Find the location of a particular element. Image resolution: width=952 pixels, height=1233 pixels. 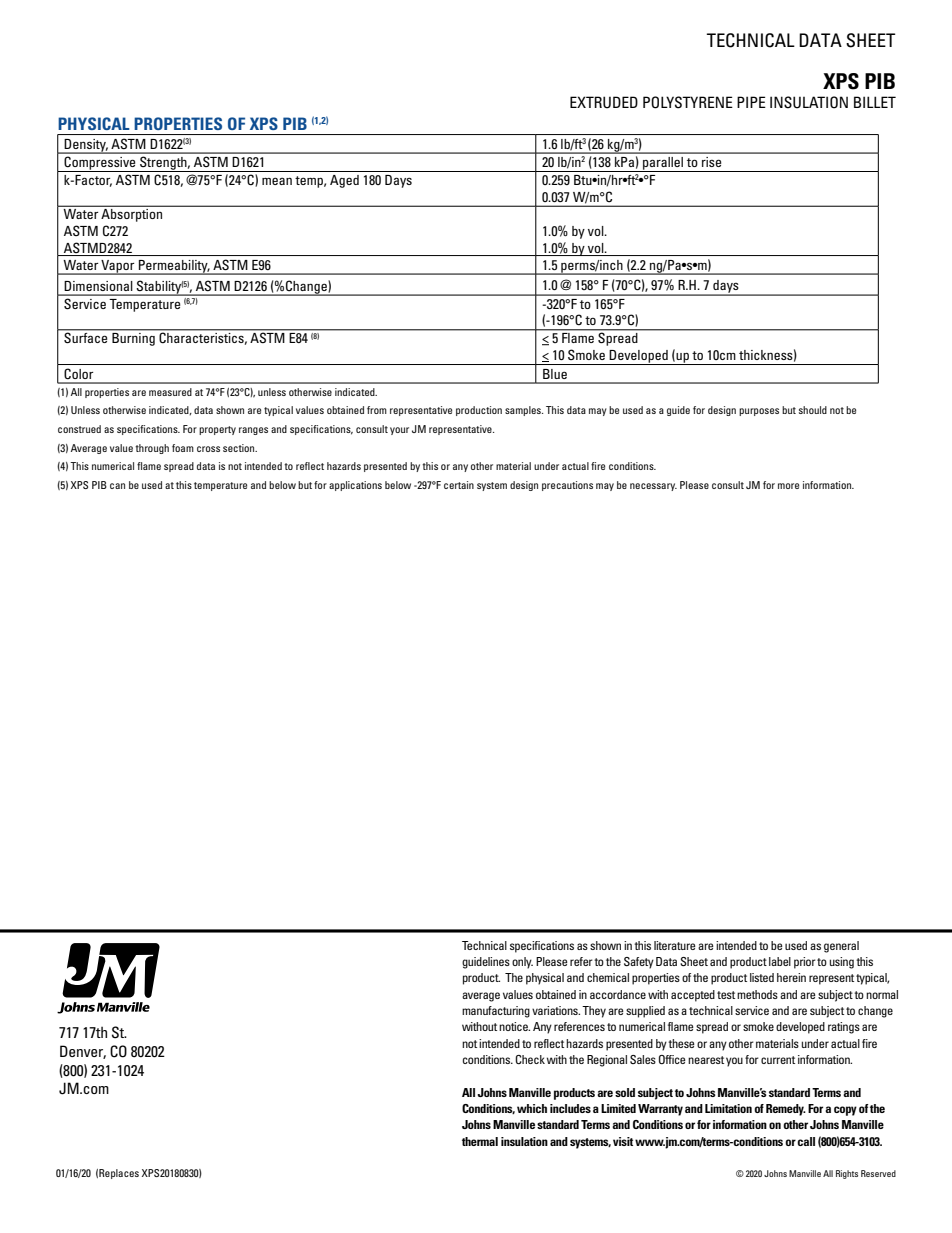

EXTRUDED is located at coordinates (604, 102).
